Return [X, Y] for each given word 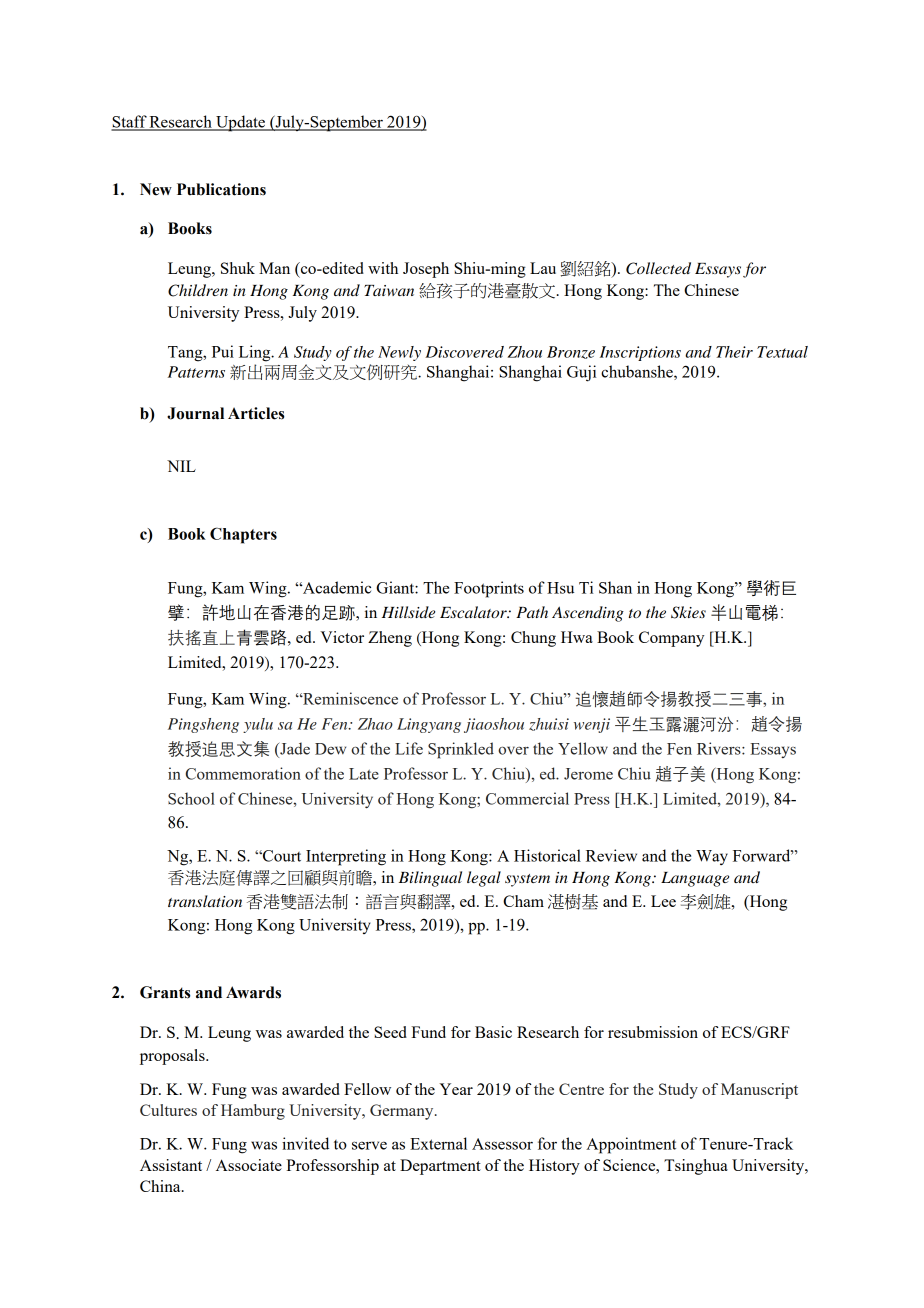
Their [734, 352]
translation [205, 901]
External [438, 1143]
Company [671, 639]
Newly [399, 353]
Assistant [171, 1165]
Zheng [390, 639]
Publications [221, 189]
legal [484, 879]
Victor [342, 637]
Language [695, 879]
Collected [658, 268]
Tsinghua [696, 1167]
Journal [195, 413]
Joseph [426, 270]
